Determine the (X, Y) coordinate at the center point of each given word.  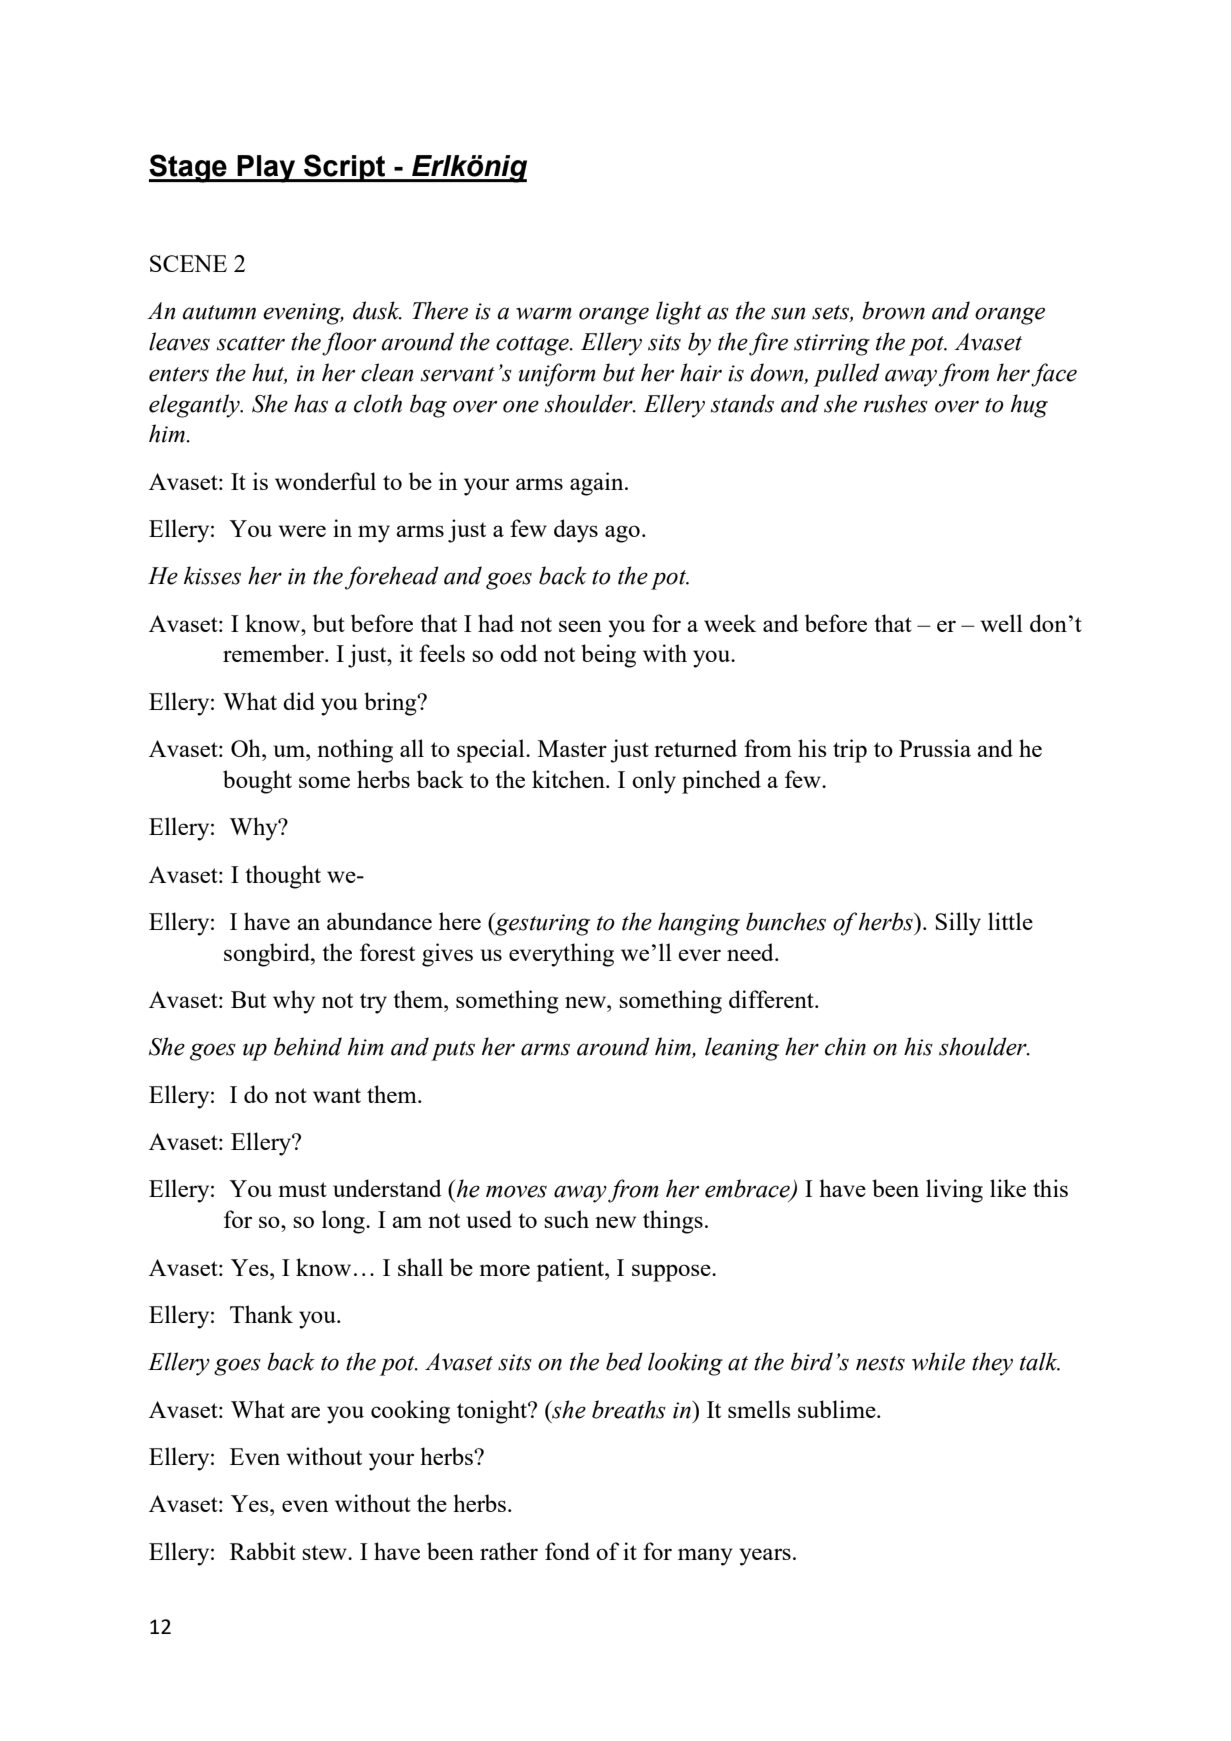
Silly (958, 924)
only (654, 782)
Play (266, 169)
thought (283, 877)
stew (325, 1552)
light (679, 313)
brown (893, 310)
